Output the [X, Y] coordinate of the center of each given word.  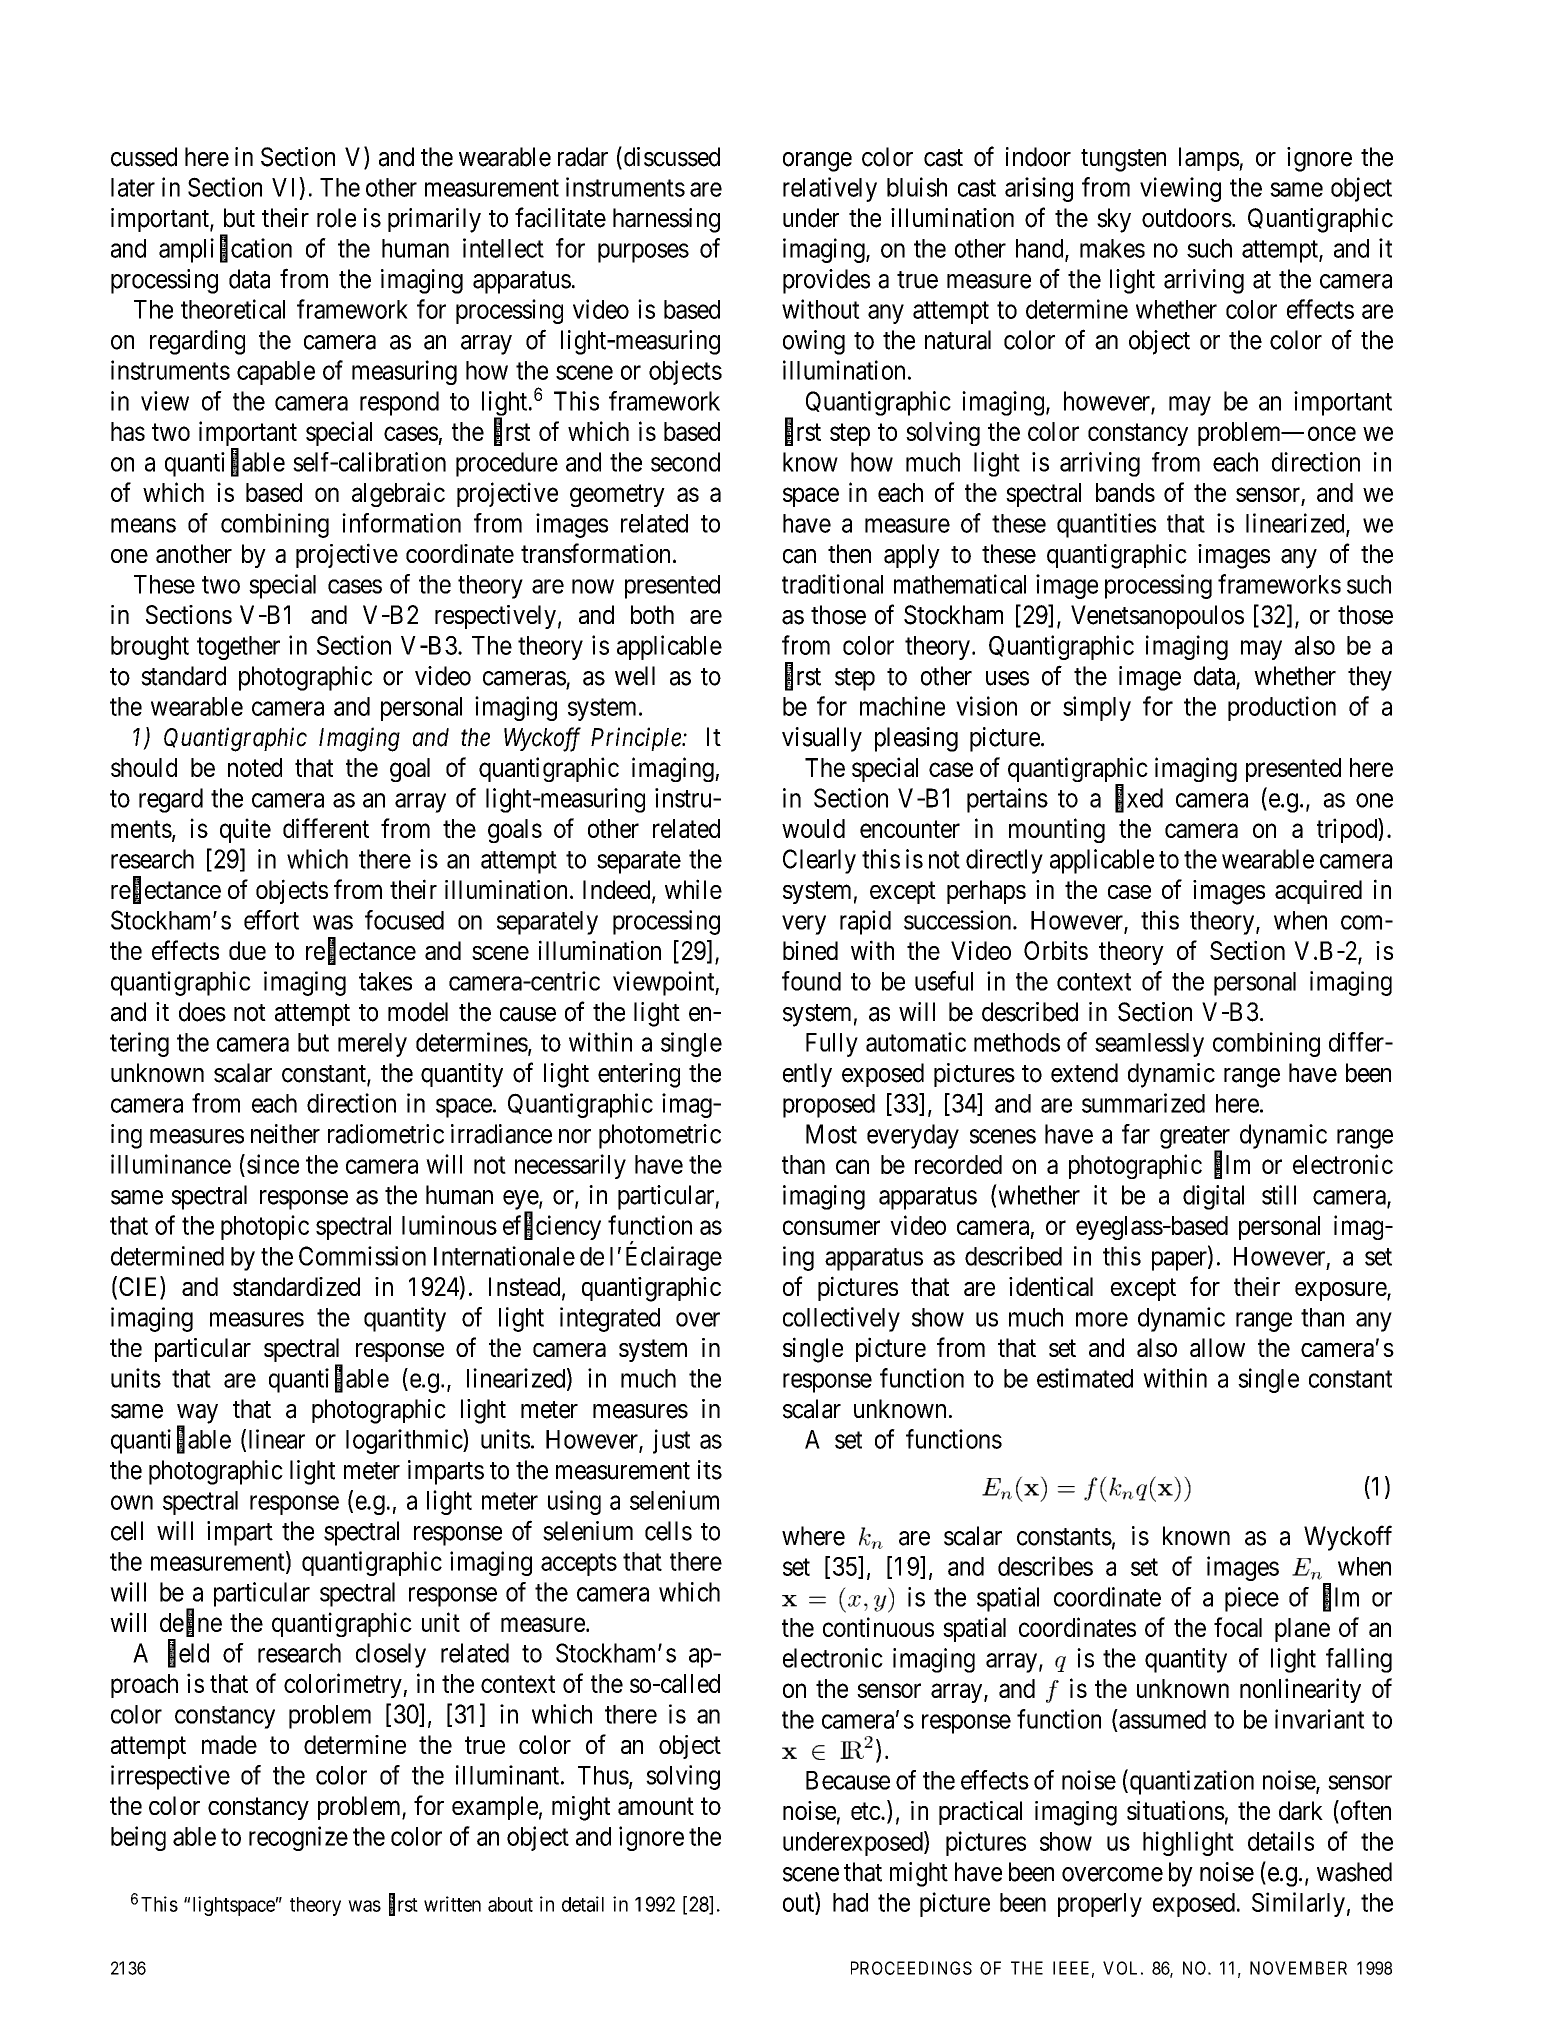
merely [372, 1045]
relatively [830, 189]
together [238, 648]
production [1282, 708]
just [671, 1441]
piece [1252, 1599]
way [197, 1415]
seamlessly [1149, 1045]
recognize [298, 1838]
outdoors [1187, 218]
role [336, 218]
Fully [832, 1045]
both [652, 614]
